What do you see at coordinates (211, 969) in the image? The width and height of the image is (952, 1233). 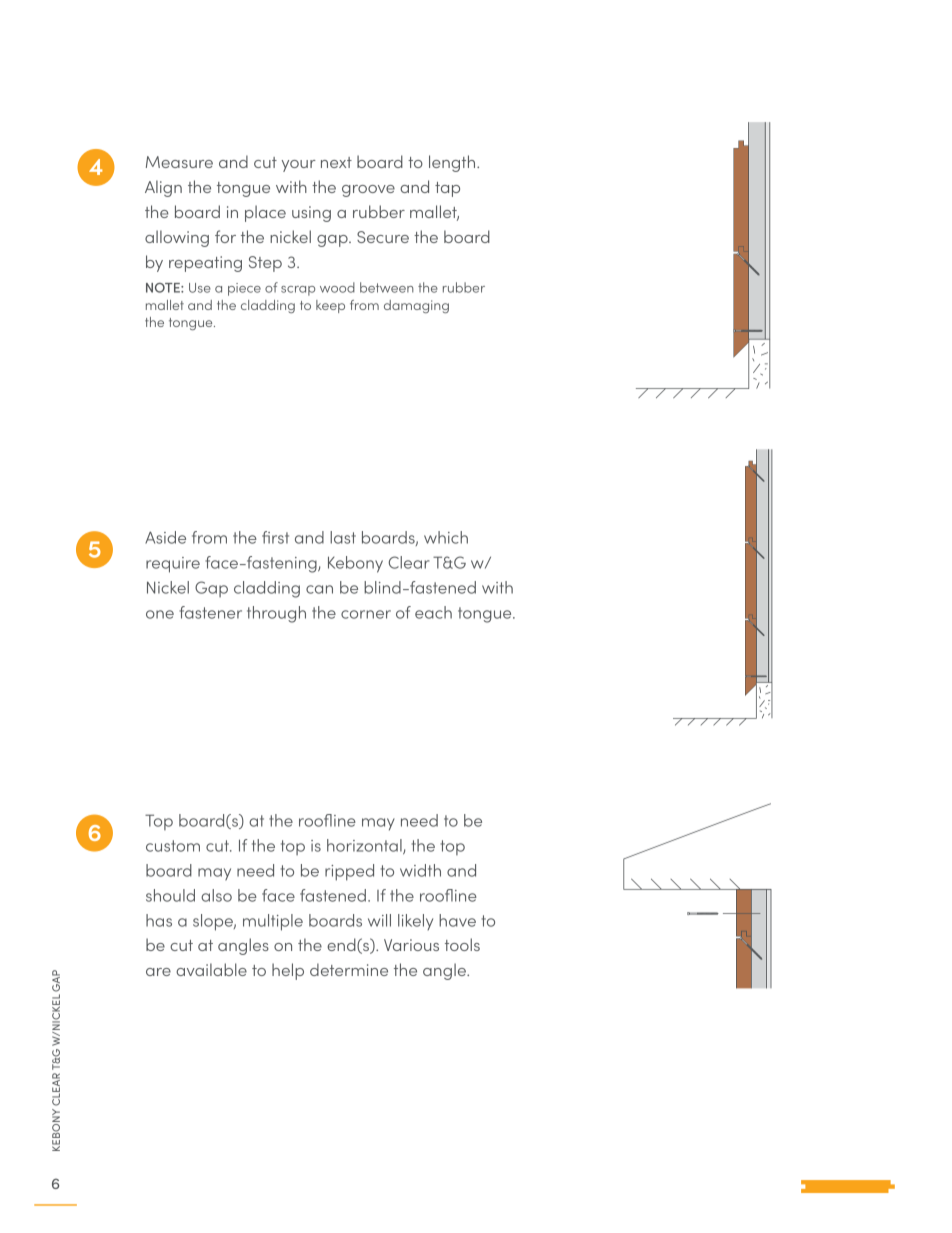 I see `available` at bounding box center [211, 969].
